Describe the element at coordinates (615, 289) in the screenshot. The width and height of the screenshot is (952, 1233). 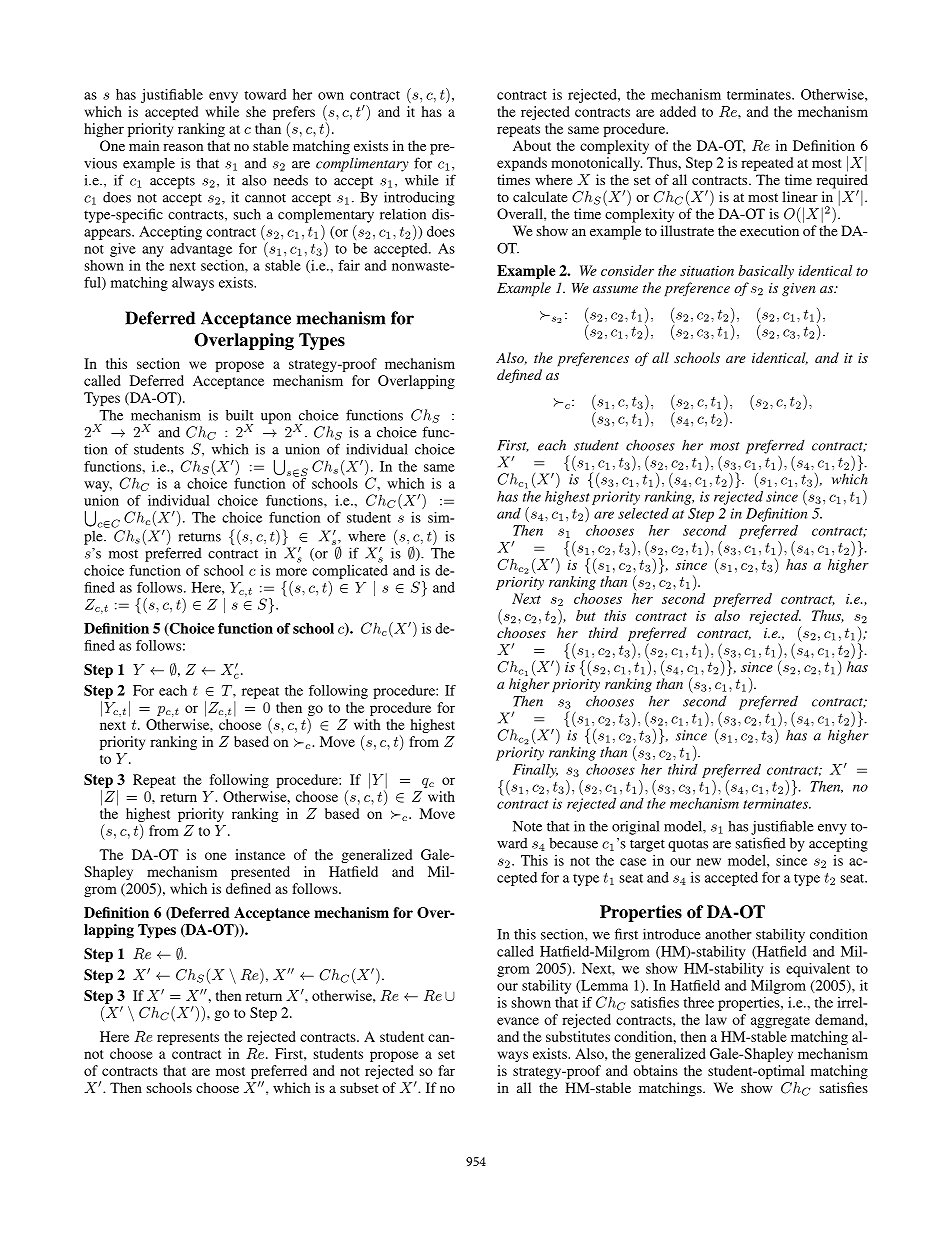
I see `assume` at that location.
